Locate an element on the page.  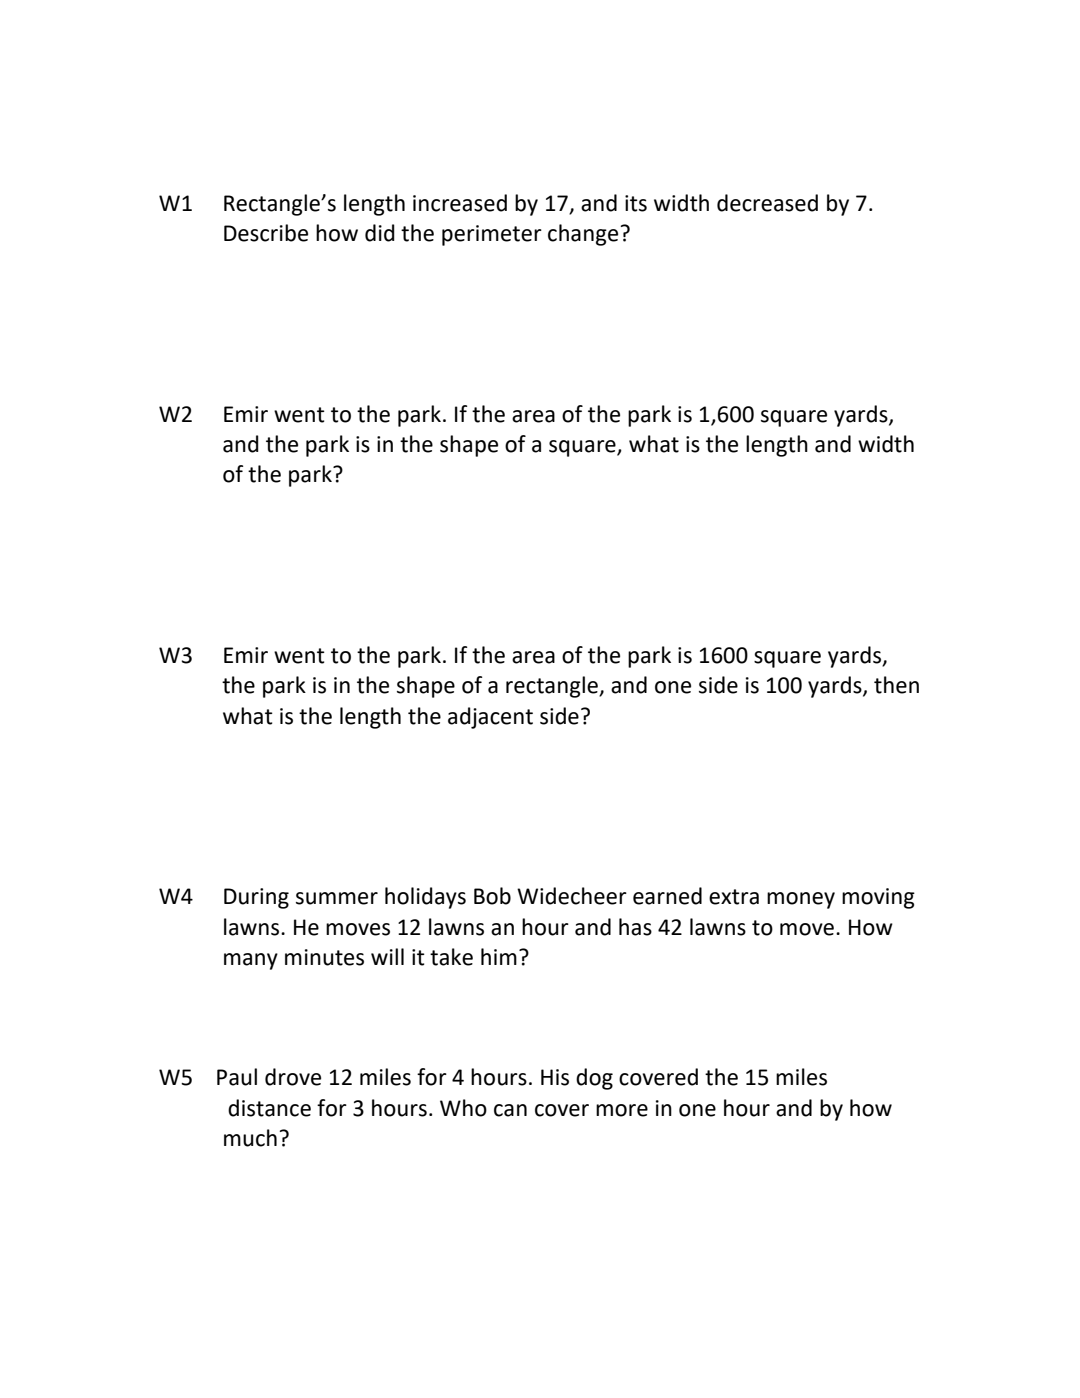
change is located at coordinates (583, 235).
